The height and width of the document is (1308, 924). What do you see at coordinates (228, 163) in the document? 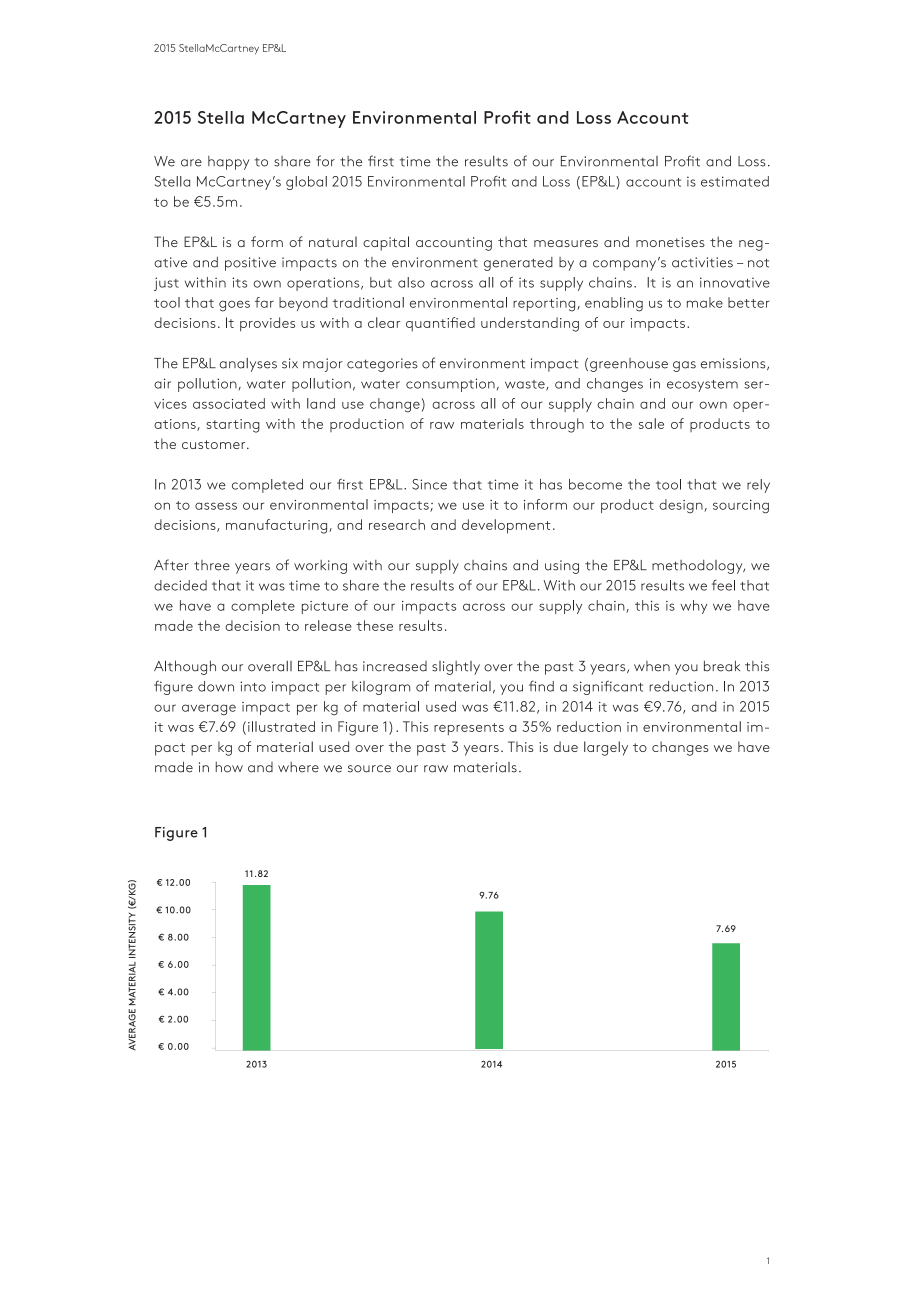
I see `happy` at bounding box center [228, 163].
